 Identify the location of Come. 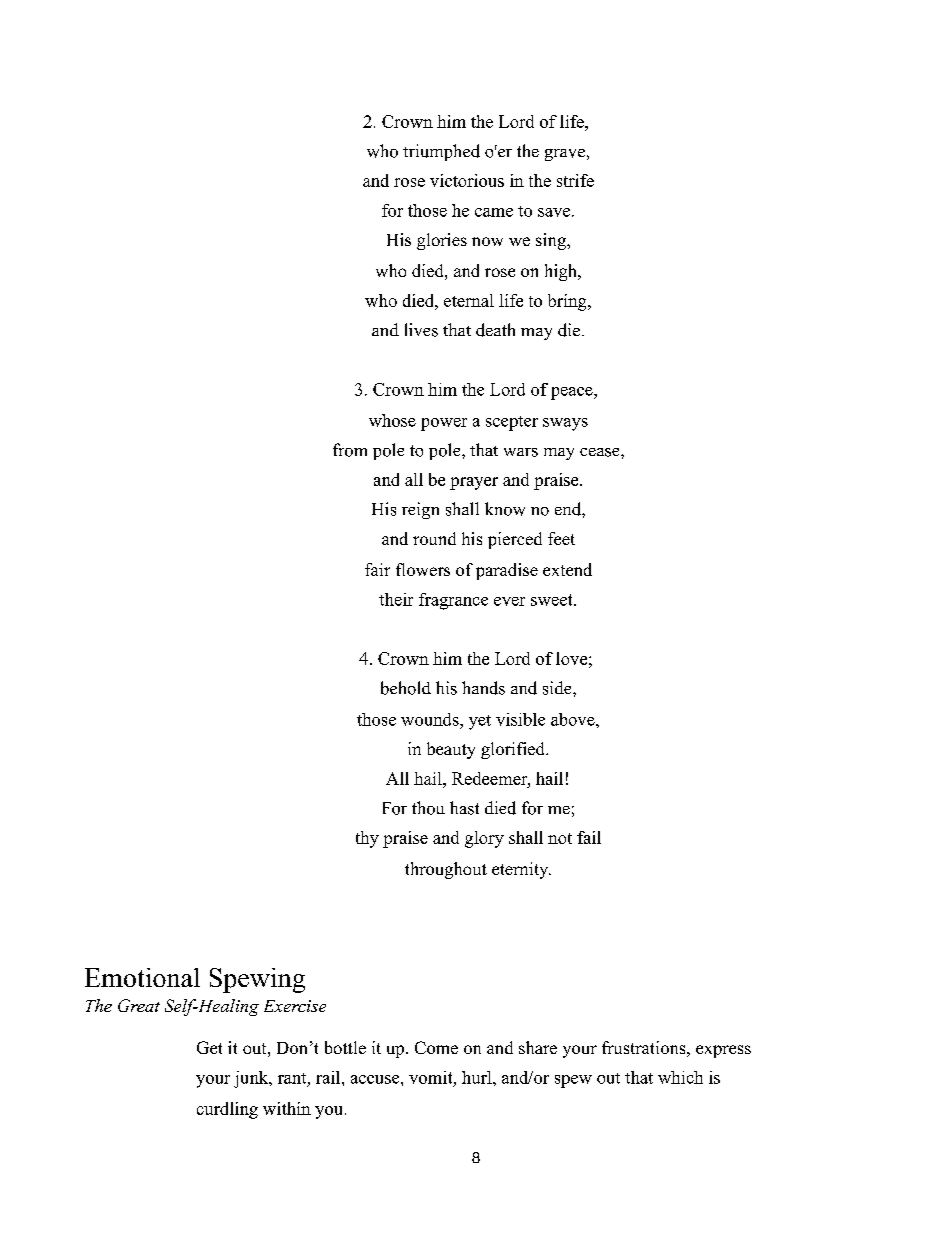
(436, 1047).
